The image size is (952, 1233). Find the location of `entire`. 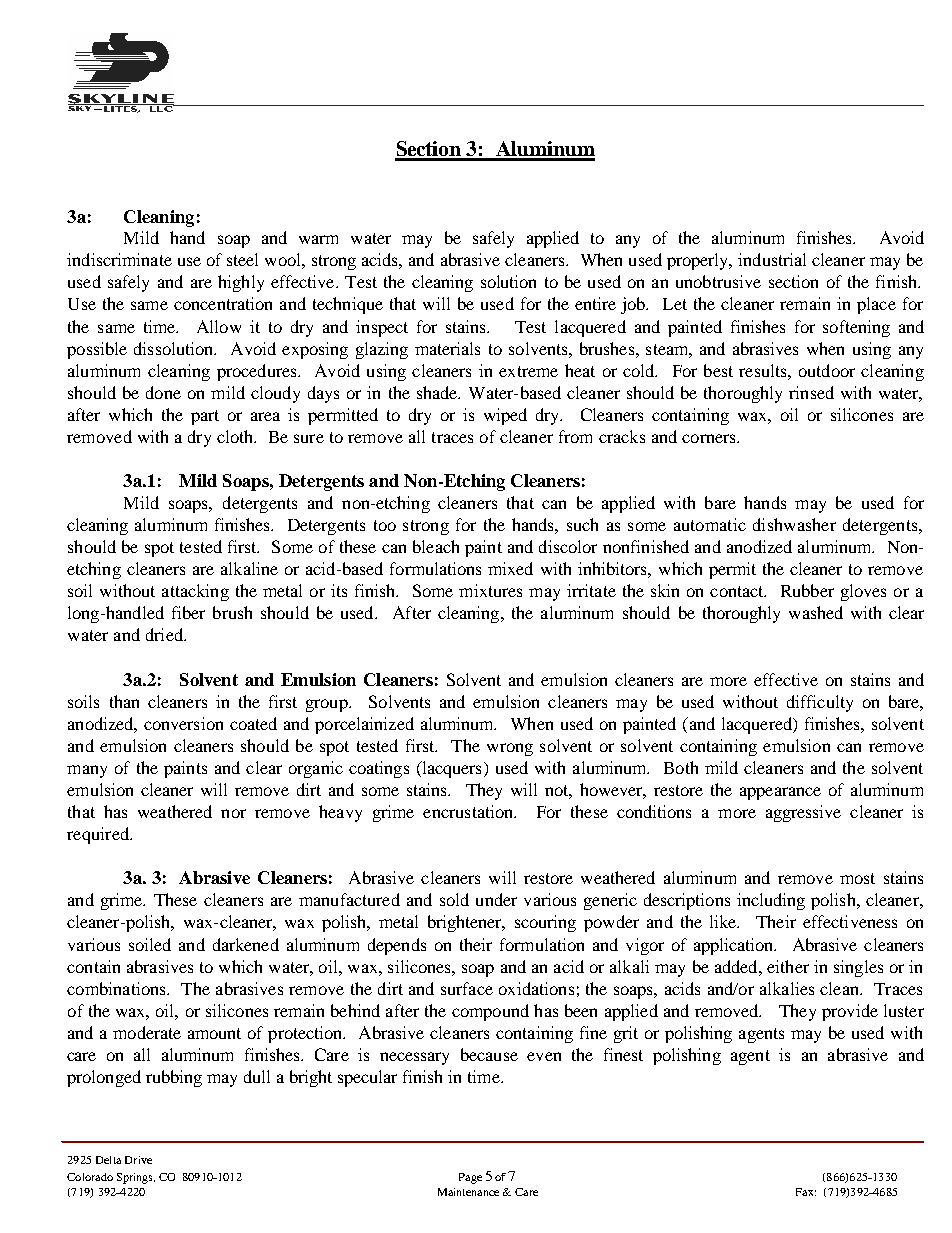

entire is located at coordinates (595, 303).
